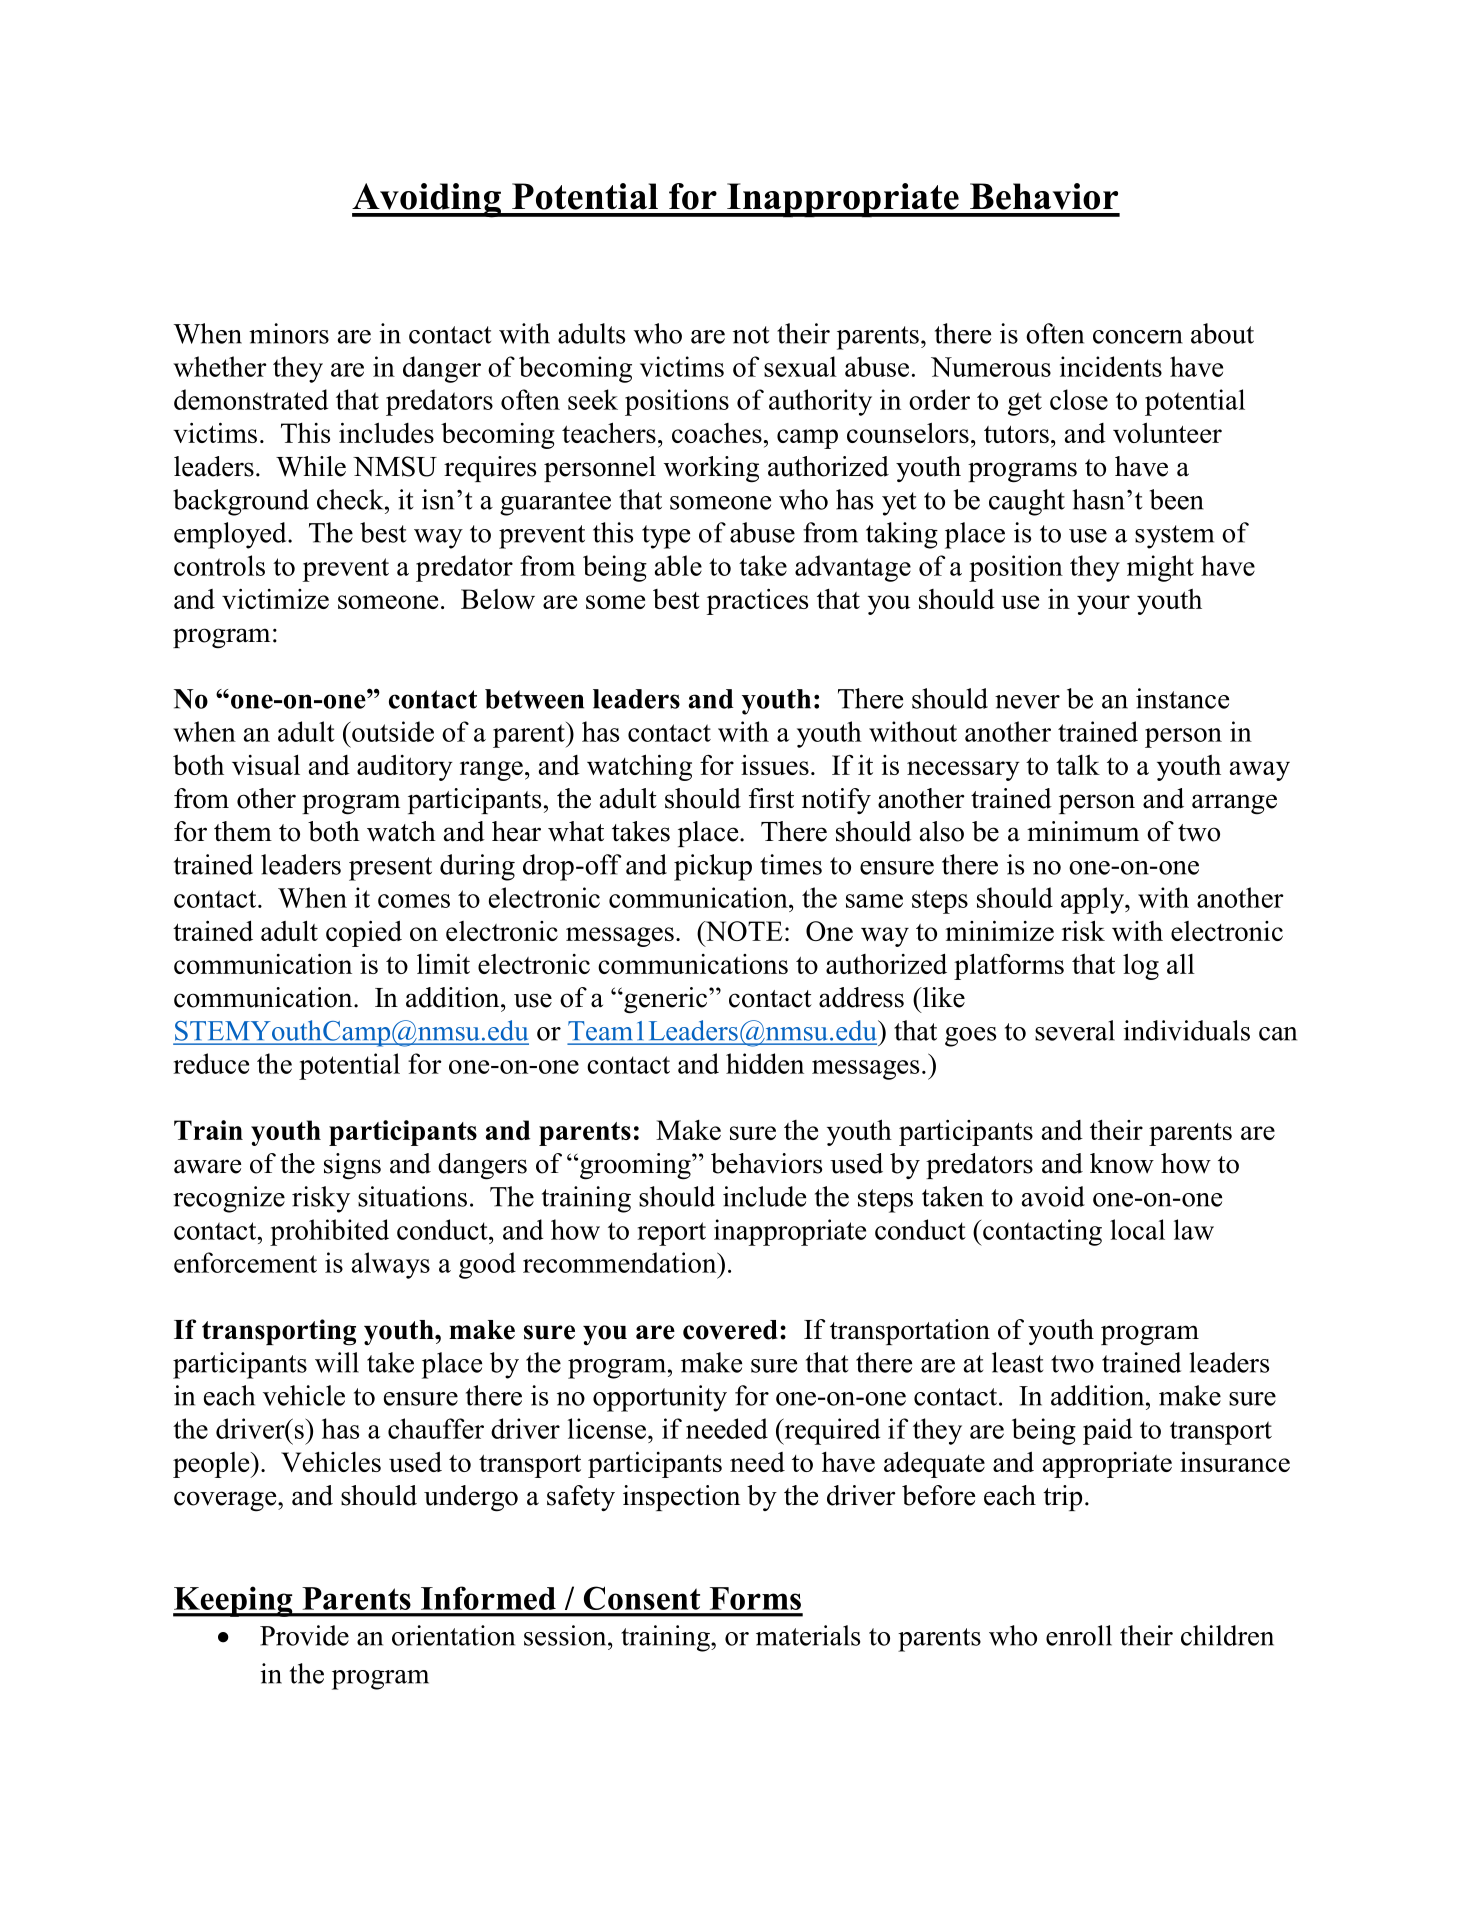 The image size is (1472, 1905). I want to click on first, so click(771, 798).
